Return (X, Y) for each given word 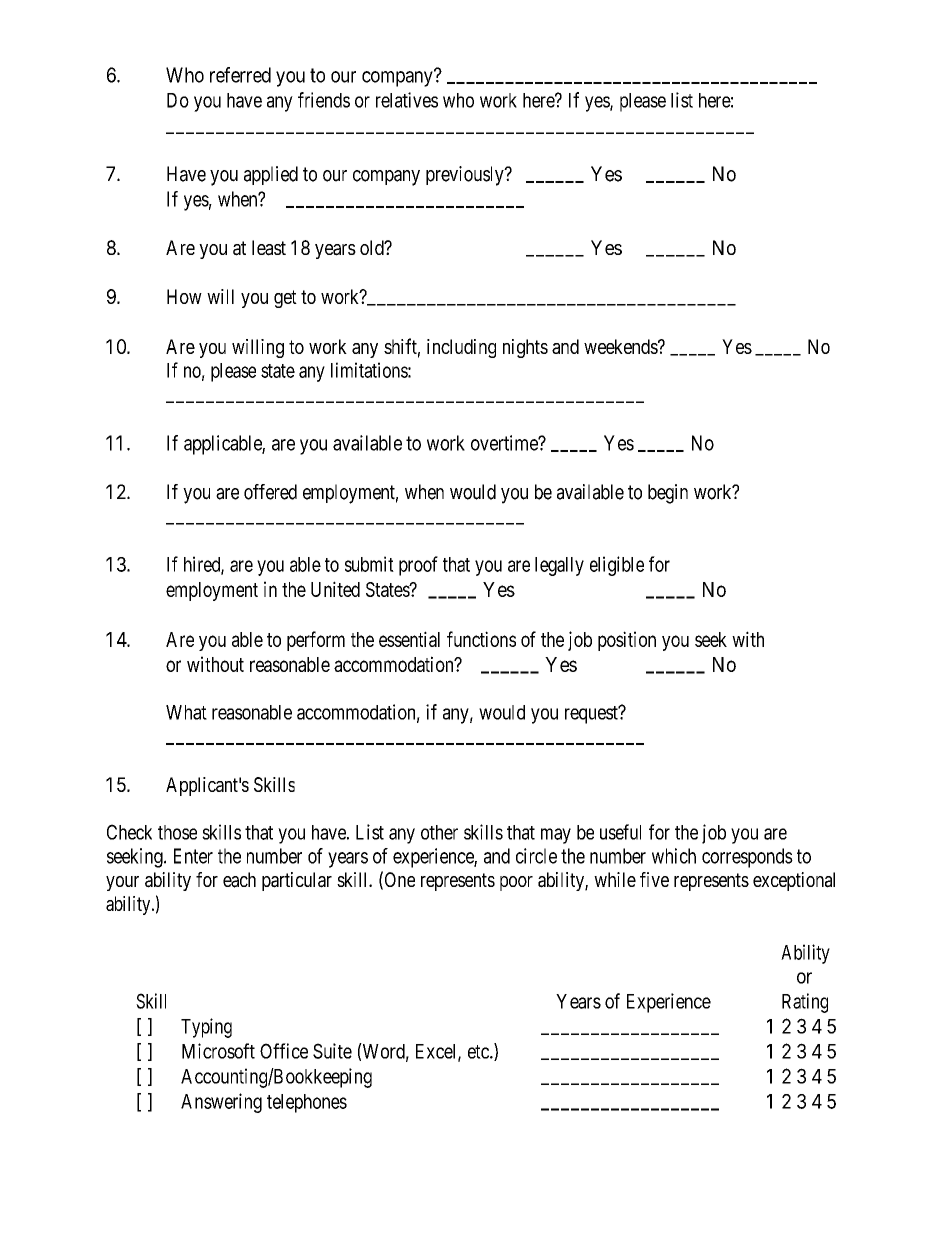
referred (240, 75)
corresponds (747, 858)
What (186, 712)
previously (466, 176)
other (439, 832)
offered (270, 492)
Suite (332, 1051)
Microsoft (218, 1051)
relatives (407, 100)
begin (668, 494)
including (461, 348)
